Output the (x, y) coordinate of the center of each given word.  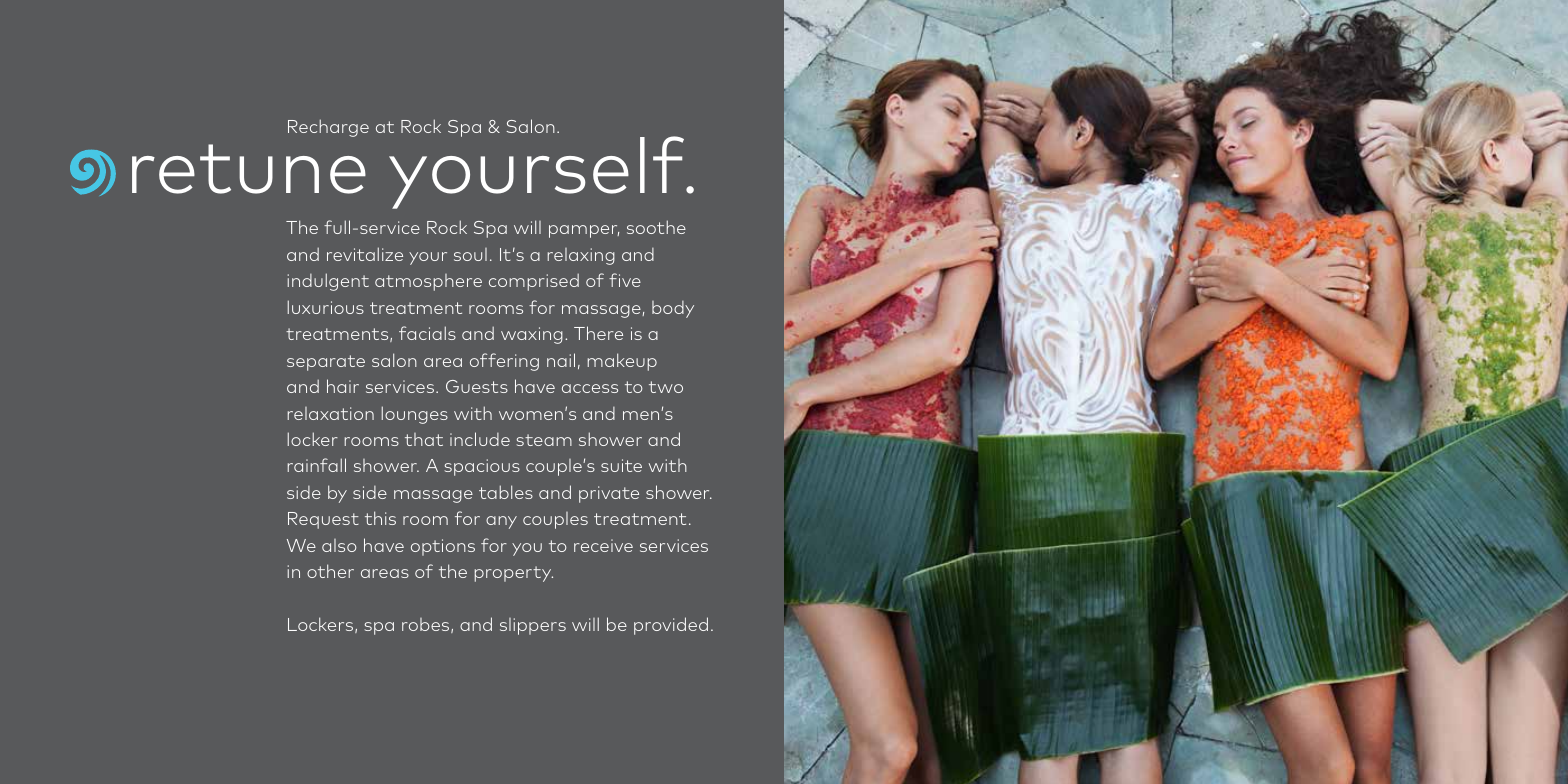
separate (326, 363)
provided (671, 626)
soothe (656, 227)
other (330, 571)
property (514, 574)
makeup (622, 362)
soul (470, 254)
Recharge (328, 128)
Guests (477, 386)
